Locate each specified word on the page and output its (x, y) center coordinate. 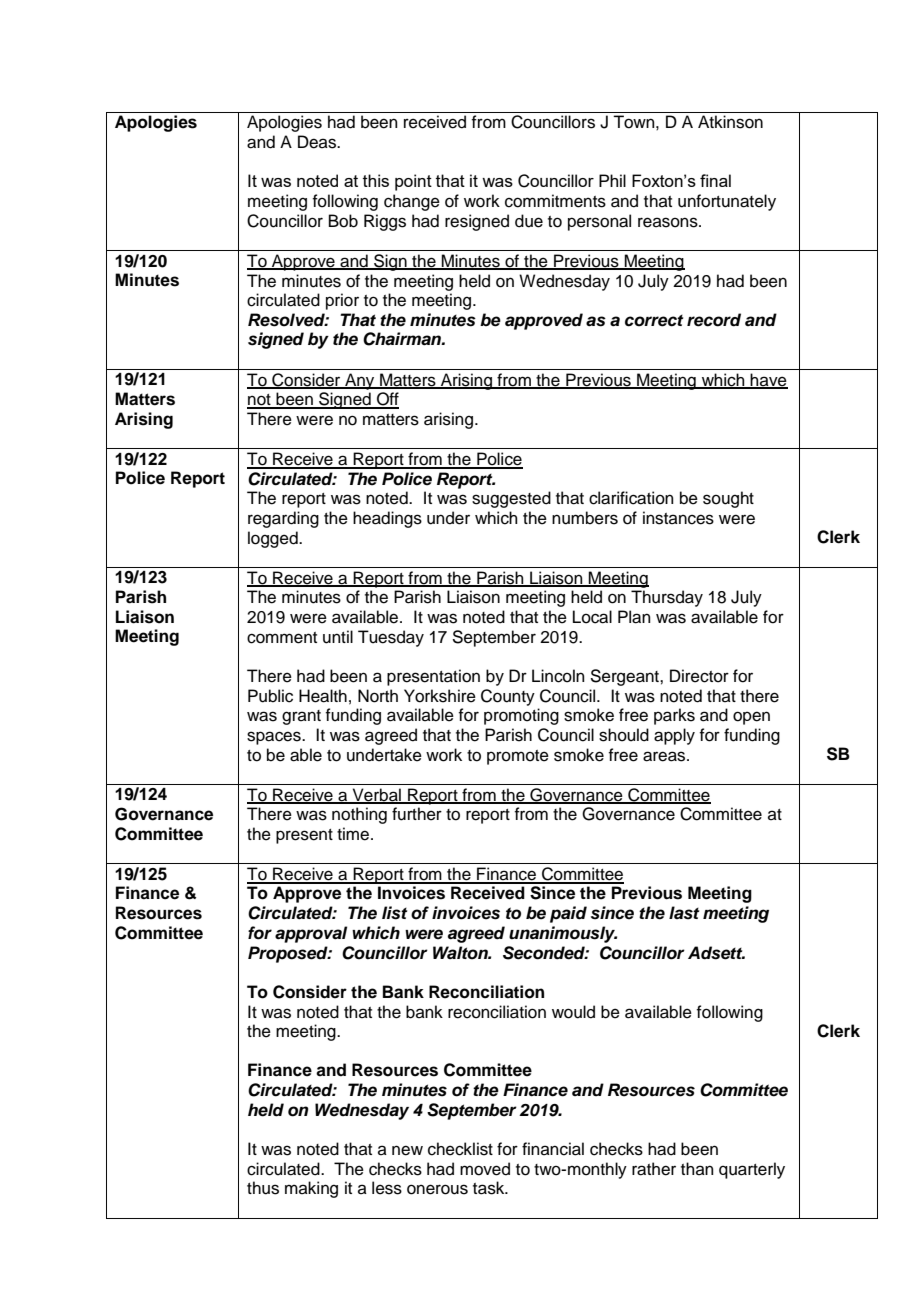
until (338, 637)
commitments (555, 201)
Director (699, 676)
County (508, 697)
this (376, 180)
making (311, 1189)
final (715, 180)
